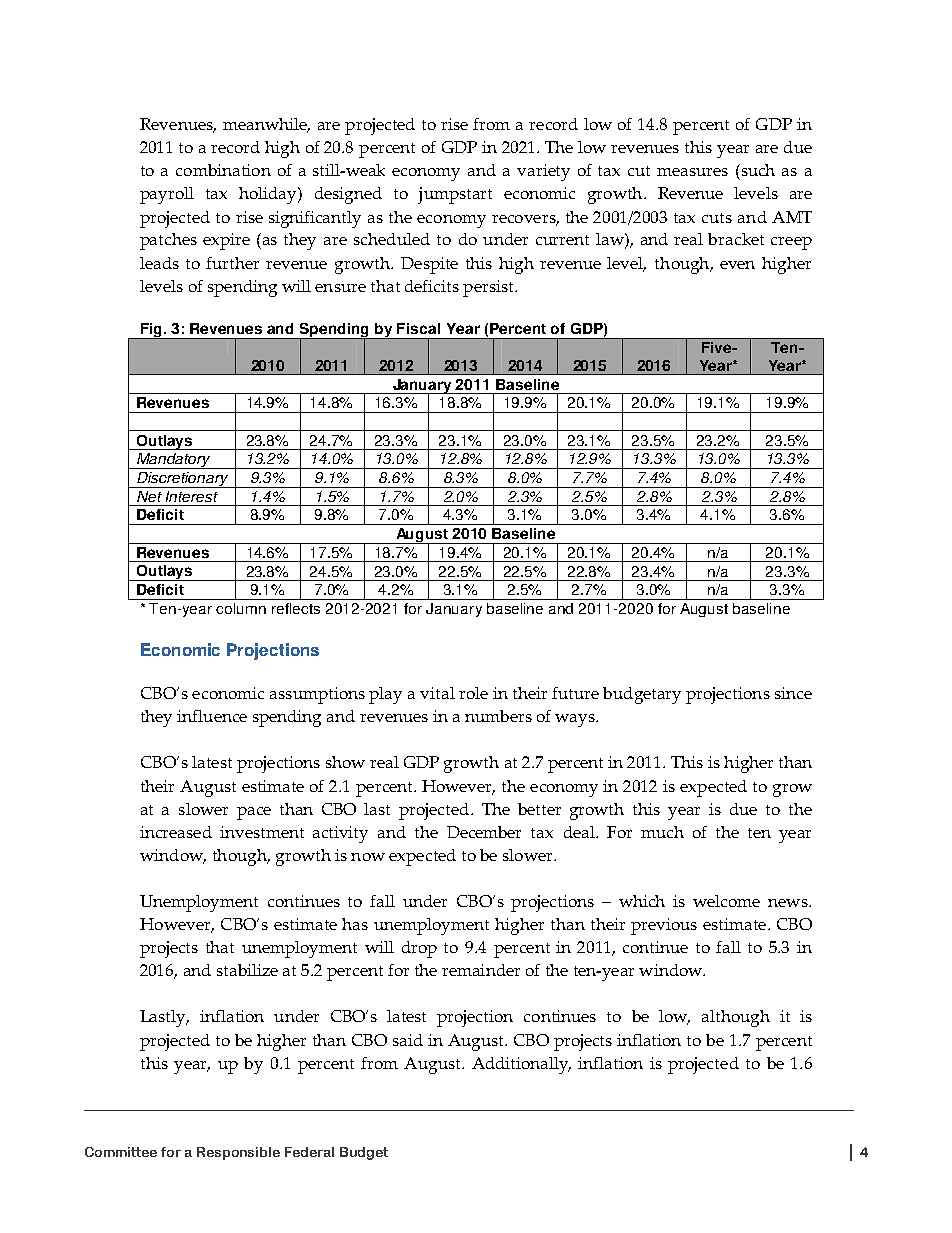  I want to click on much, so click(662, 832).
